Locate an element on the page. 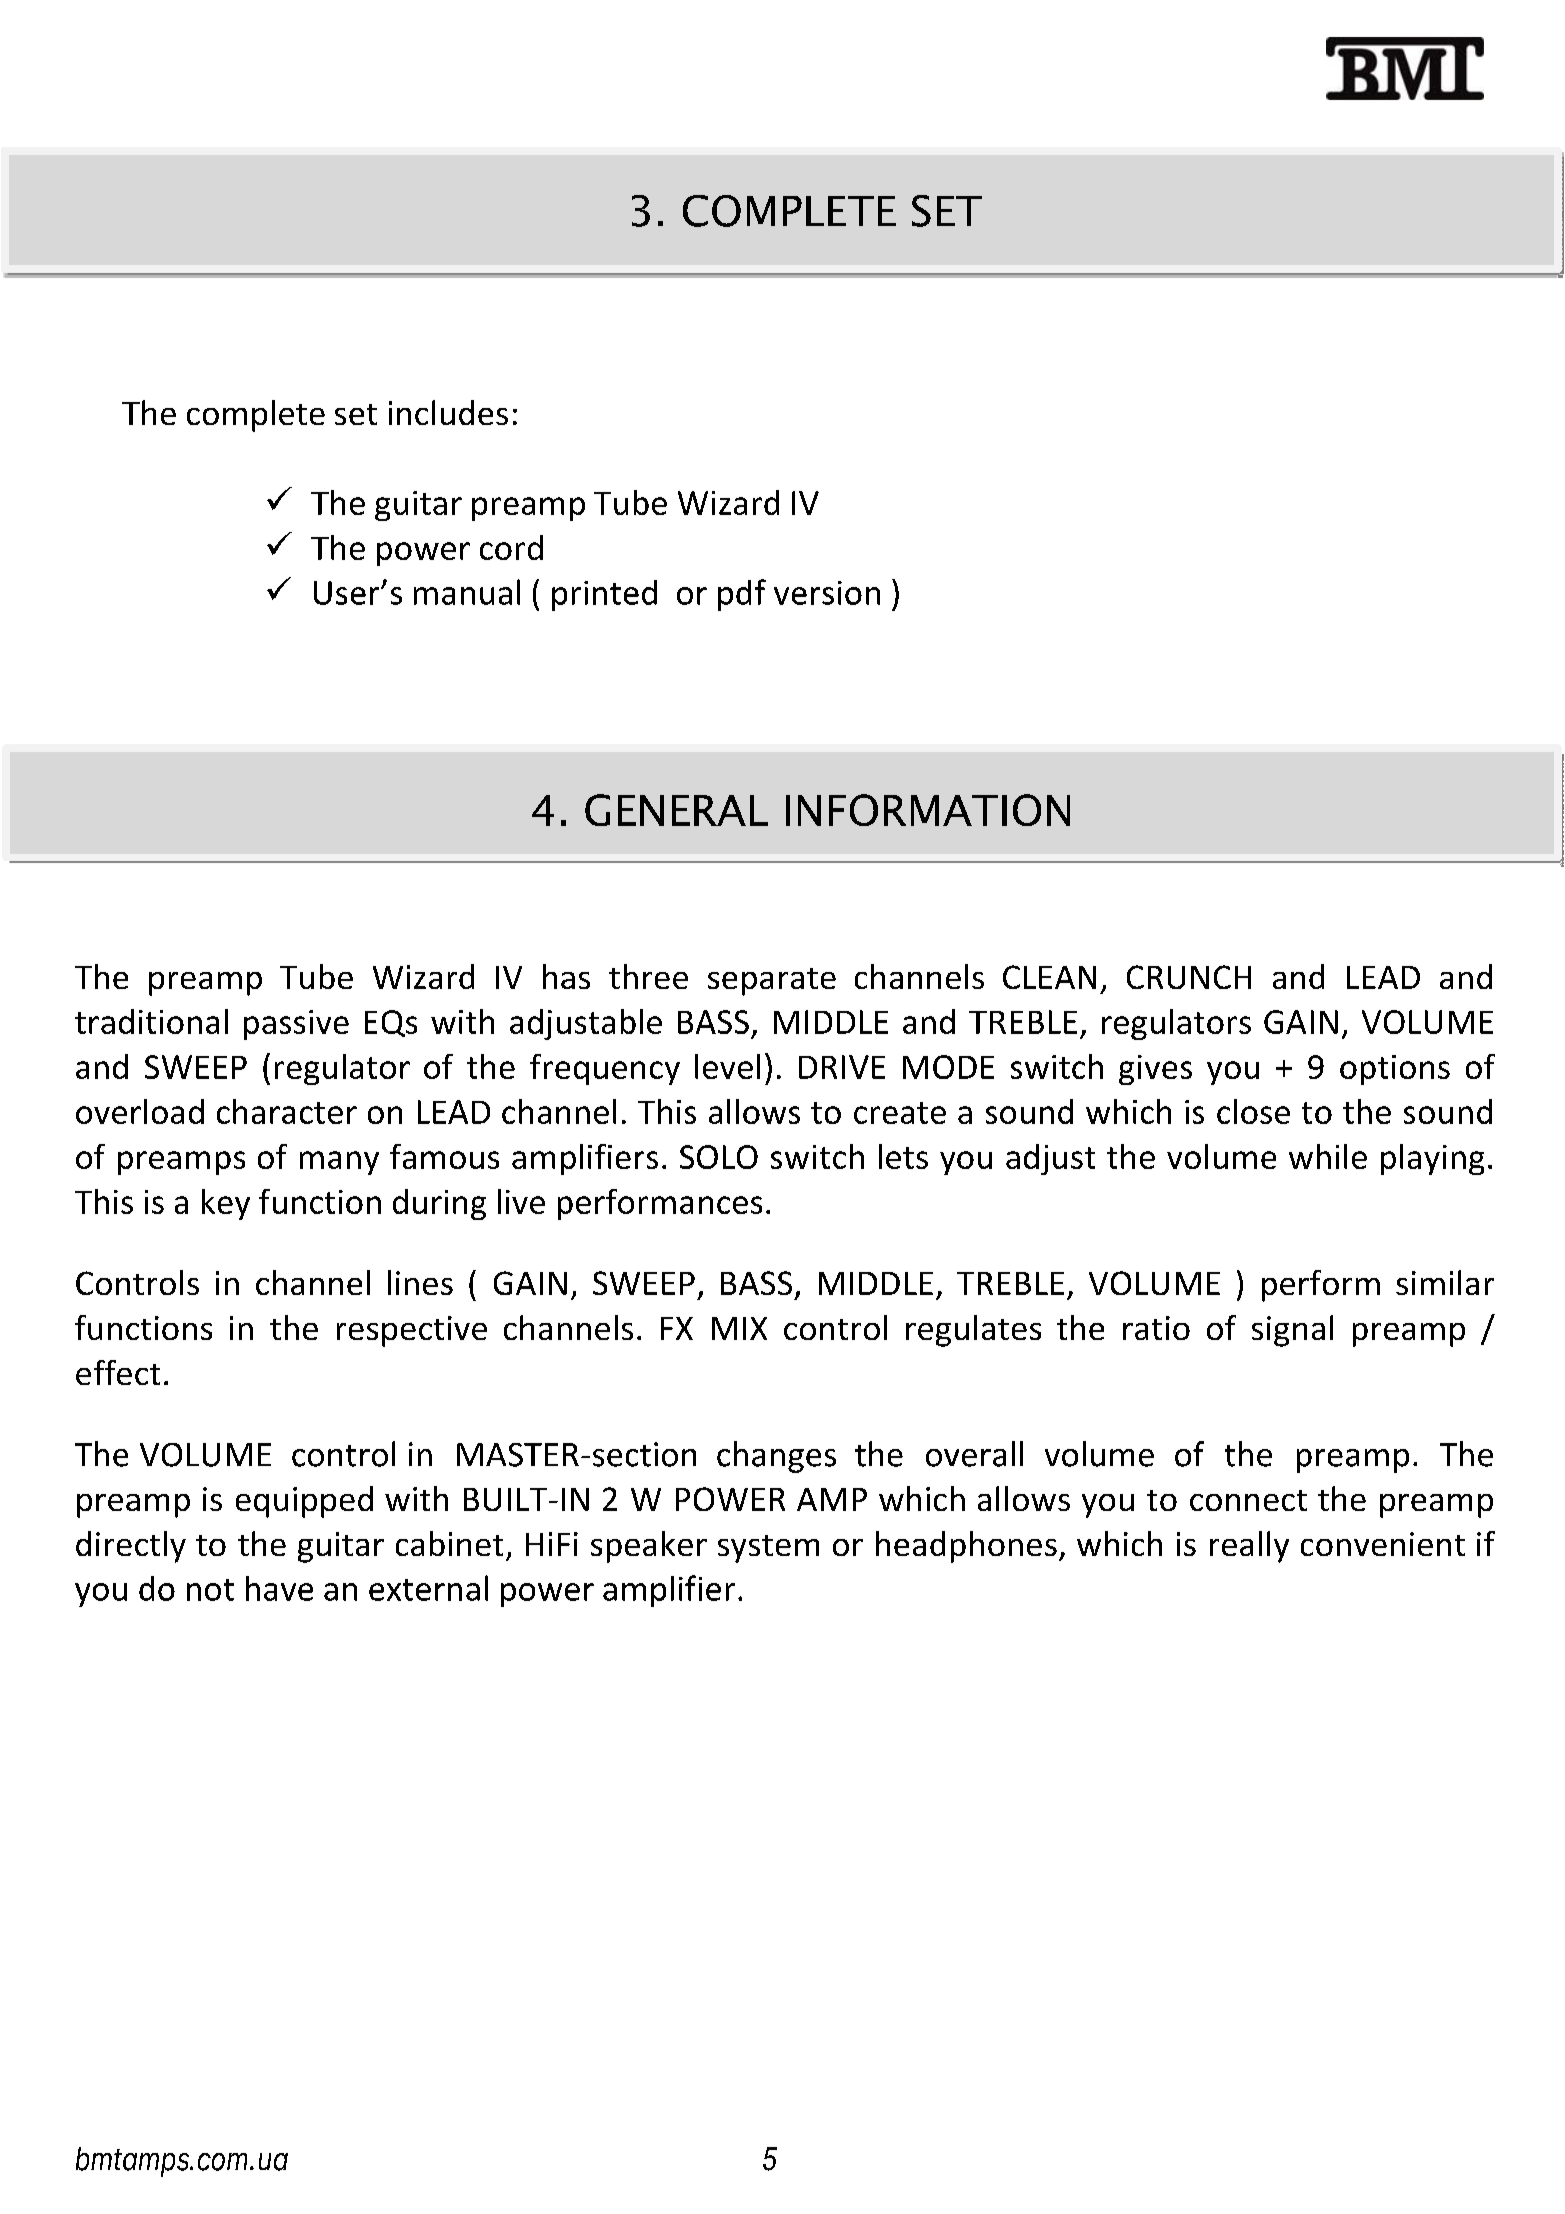 This page has width=1565, height=2214. version is located at coordinates (827, 593).
